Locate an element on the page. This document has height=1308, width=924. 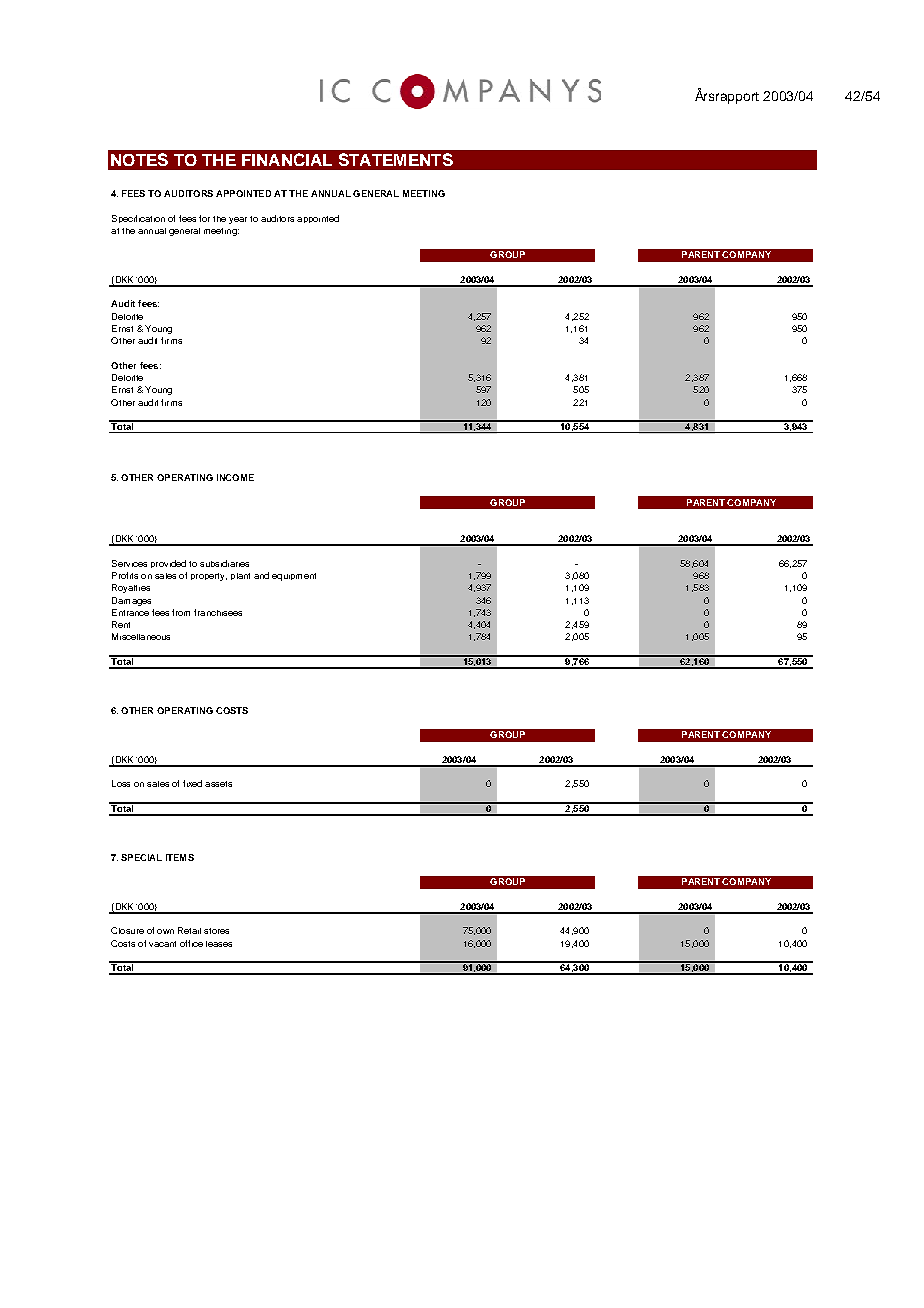
and is located at coordinates (261, 575).
